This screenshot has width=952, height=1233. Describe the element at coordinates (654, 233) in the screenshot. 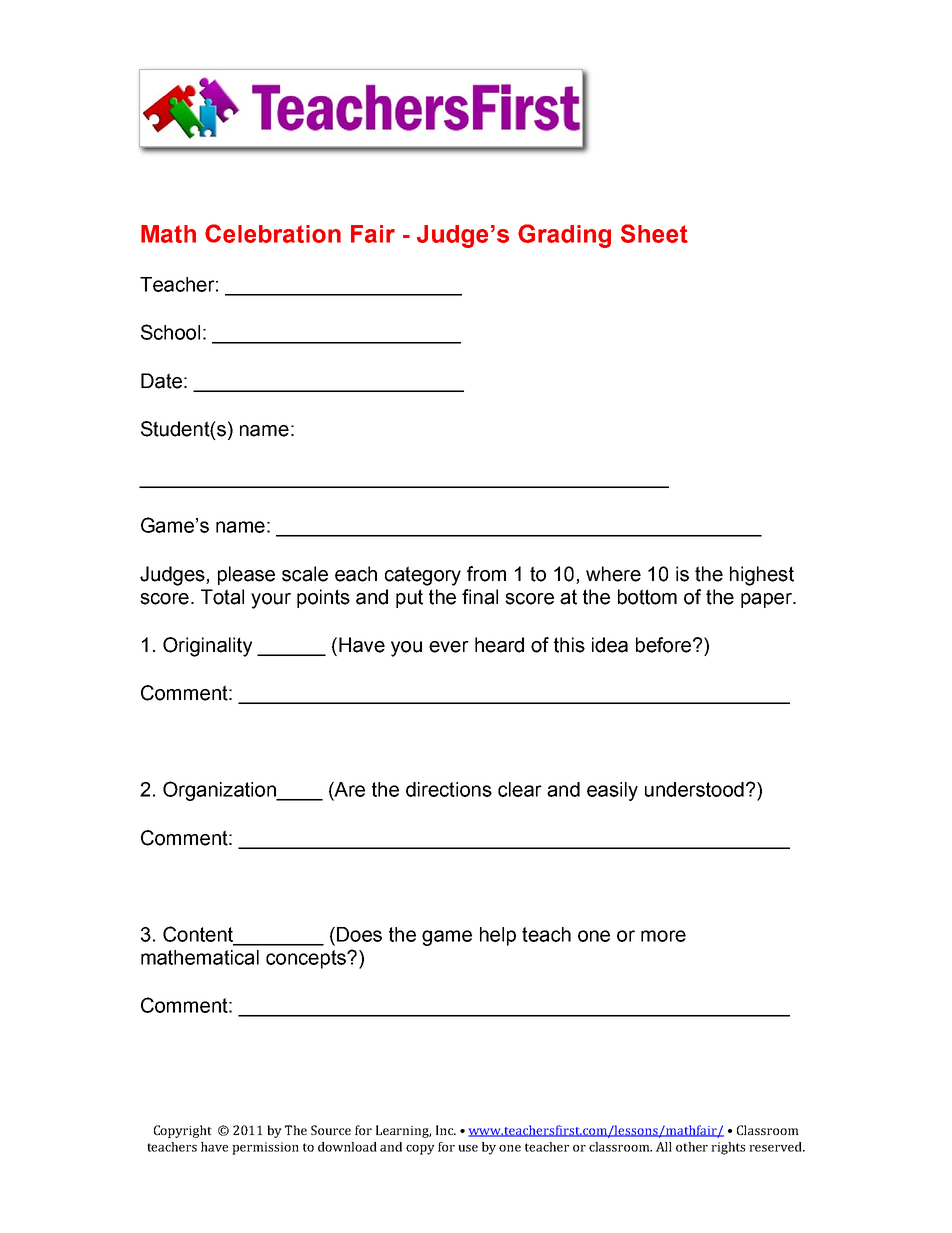

I see `Sheet` at that location.
